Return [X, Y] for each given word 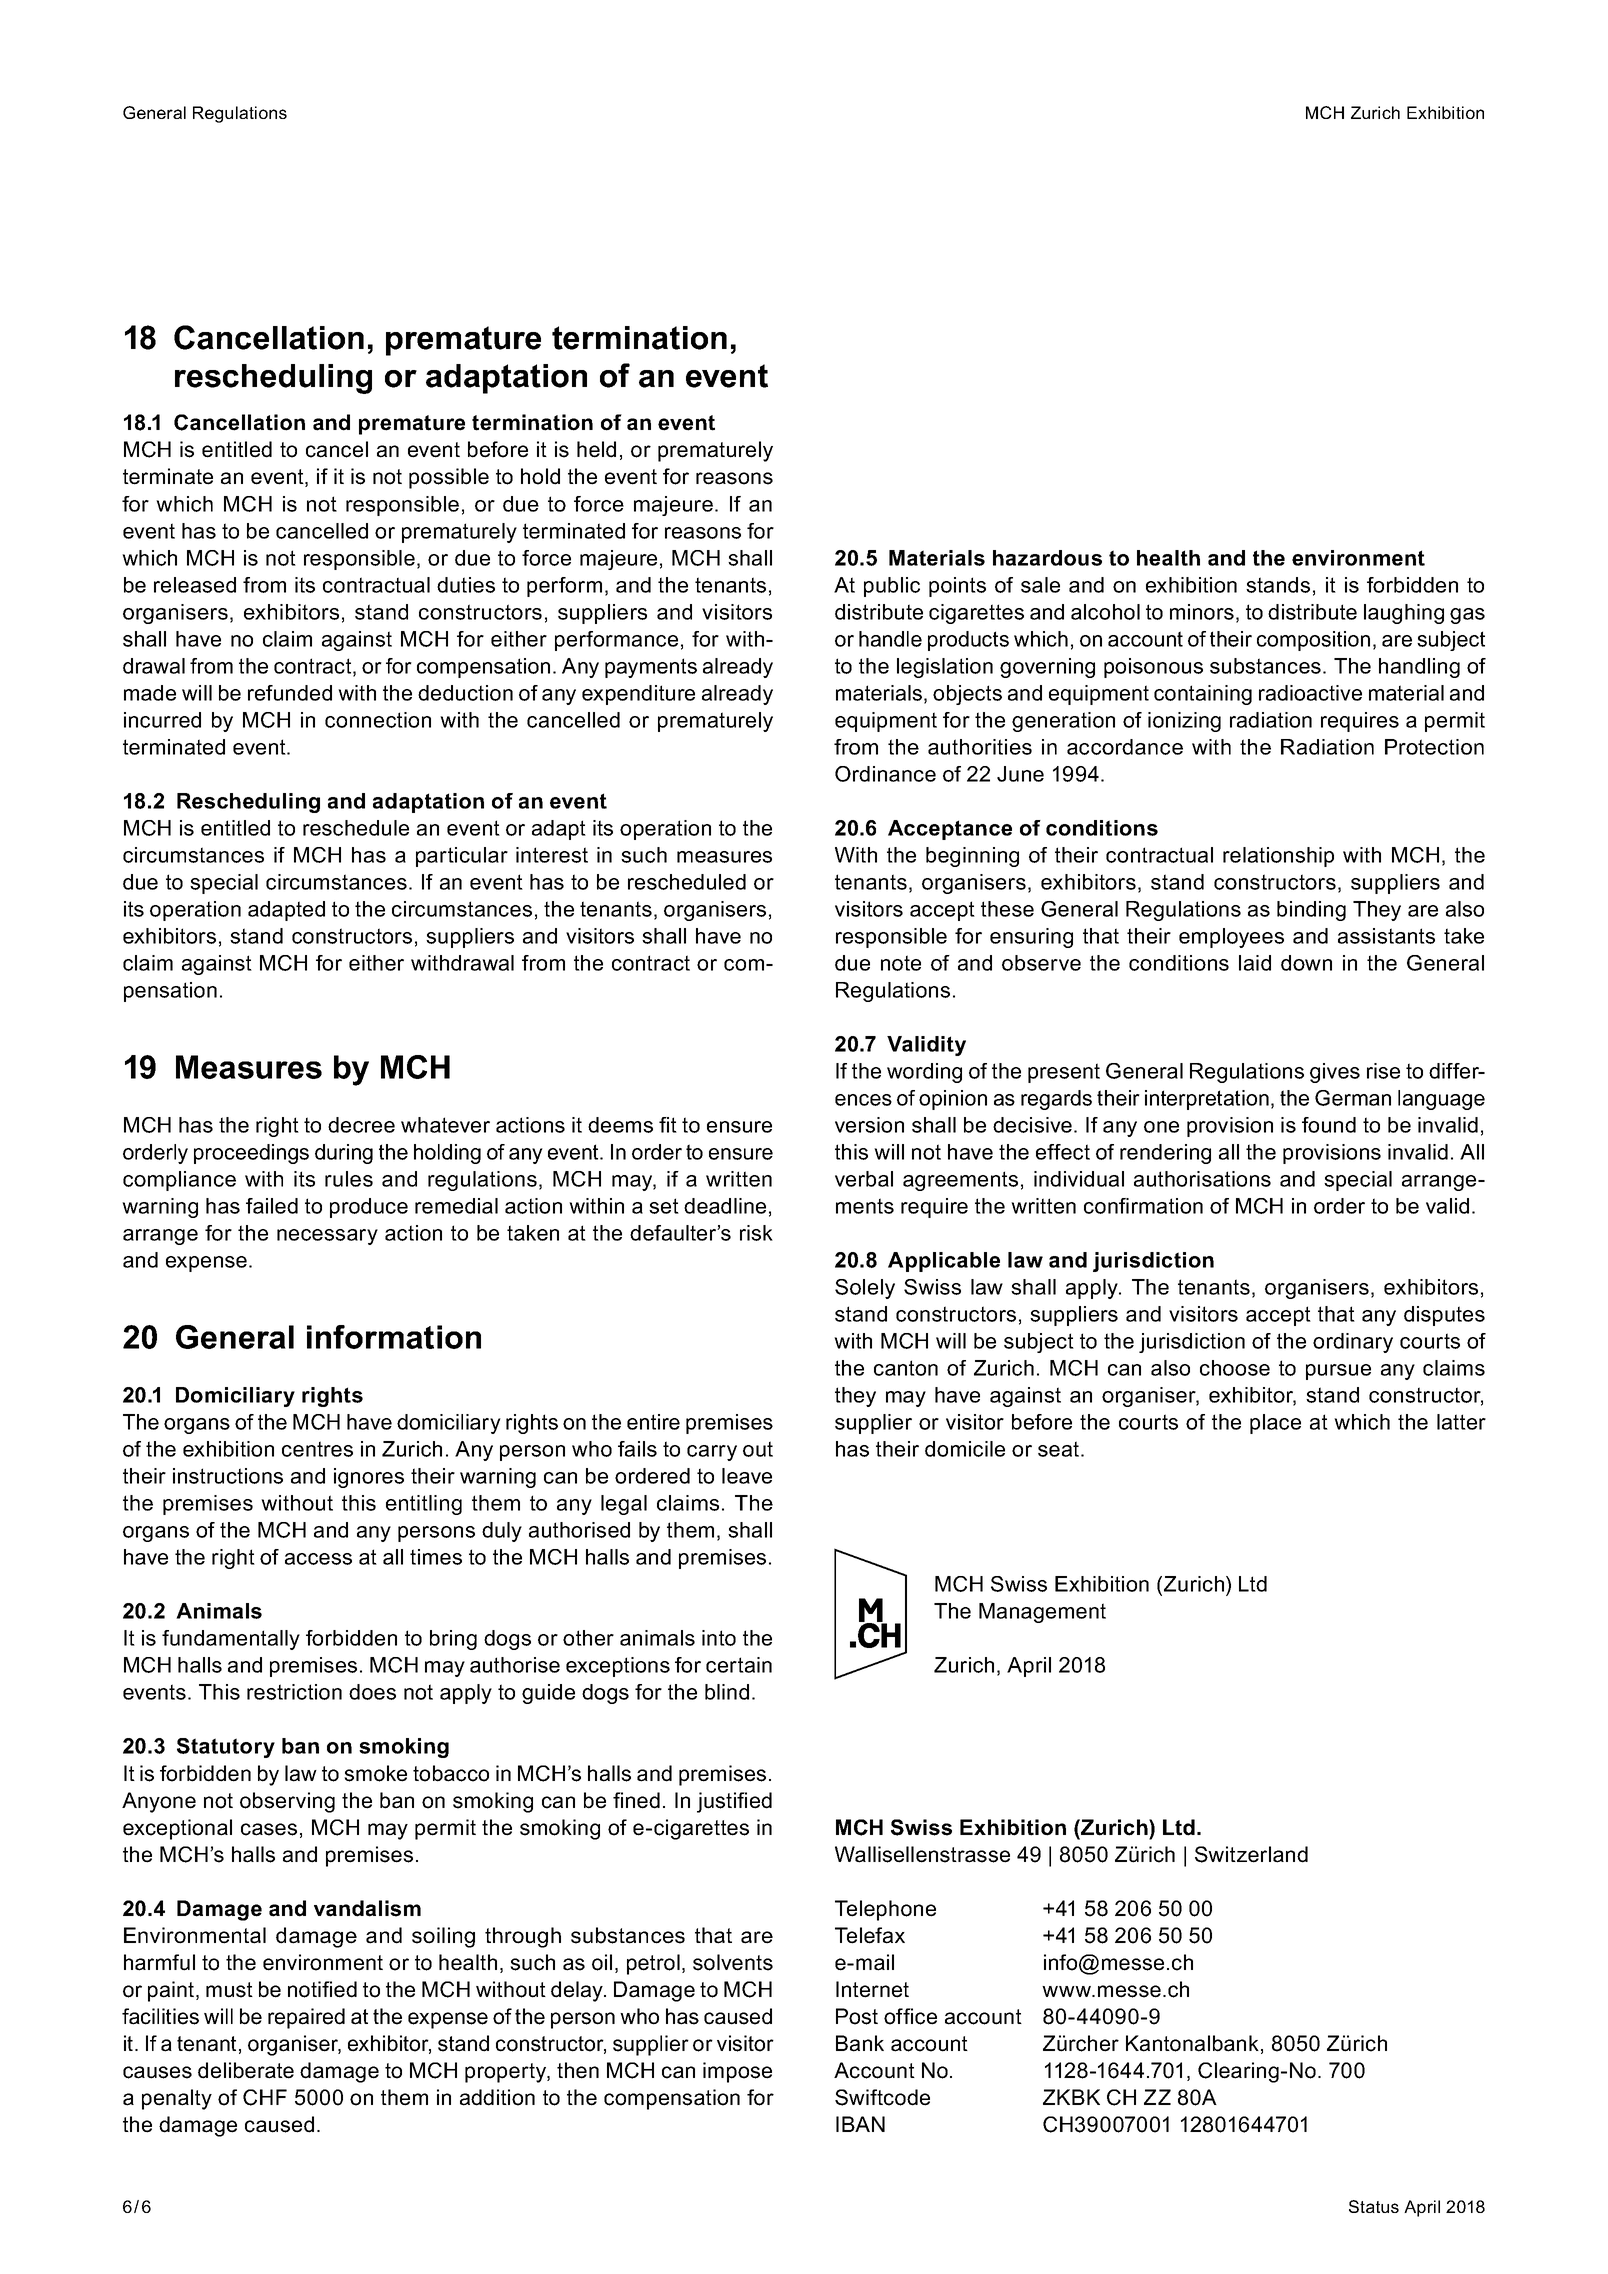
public [892, 587]
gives [1335, 1073]
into [719, 1638]
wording [924, 1073]
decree [361, 1125]
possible [449, 478]
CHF [265, 2097]
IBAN [860, 2124]
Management [1042, 1613]
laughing [1404, 614]
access [318, 1559]
